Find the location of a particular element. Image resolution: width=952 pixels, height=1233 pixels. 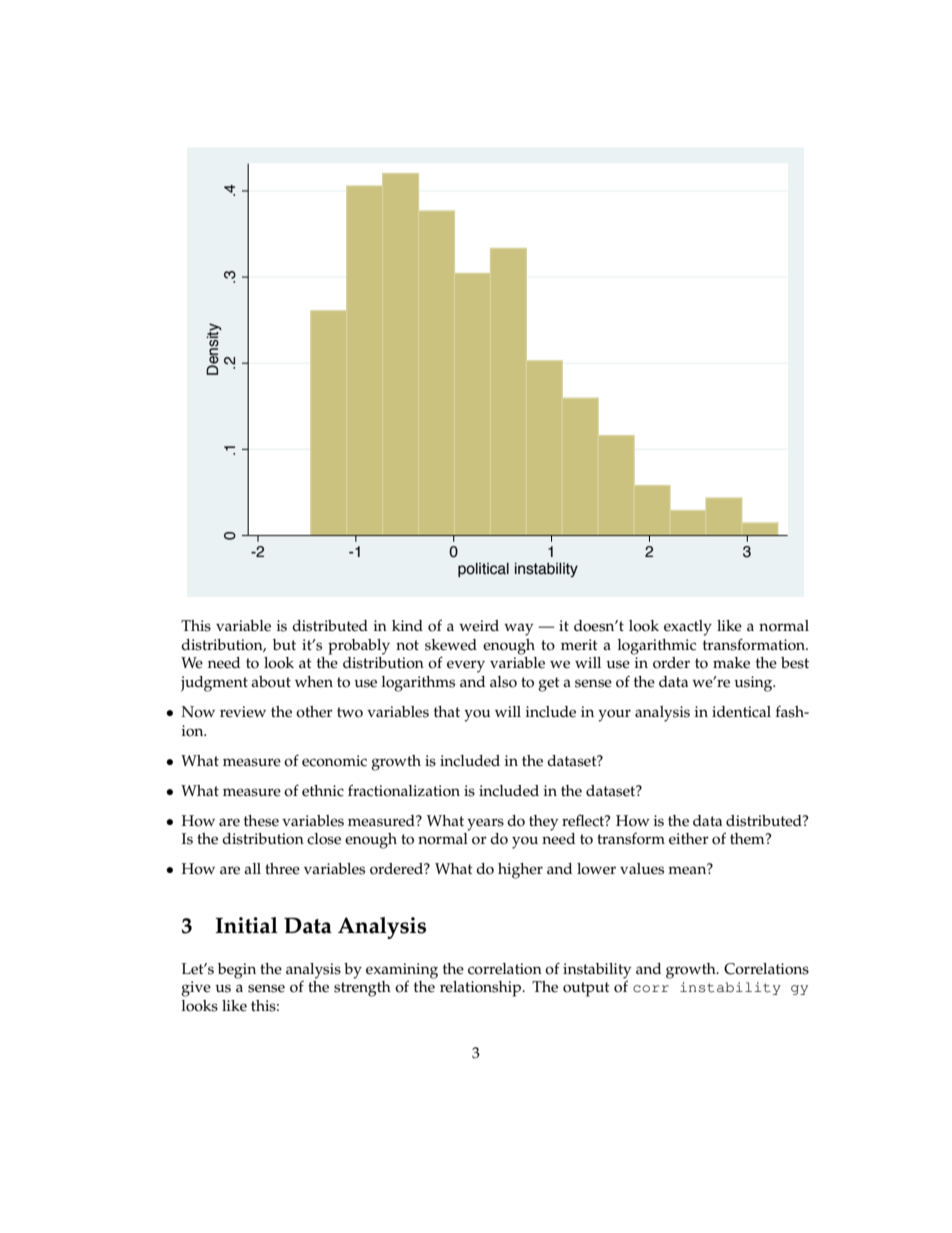

ethnic is located at coordinates (323, 791).
